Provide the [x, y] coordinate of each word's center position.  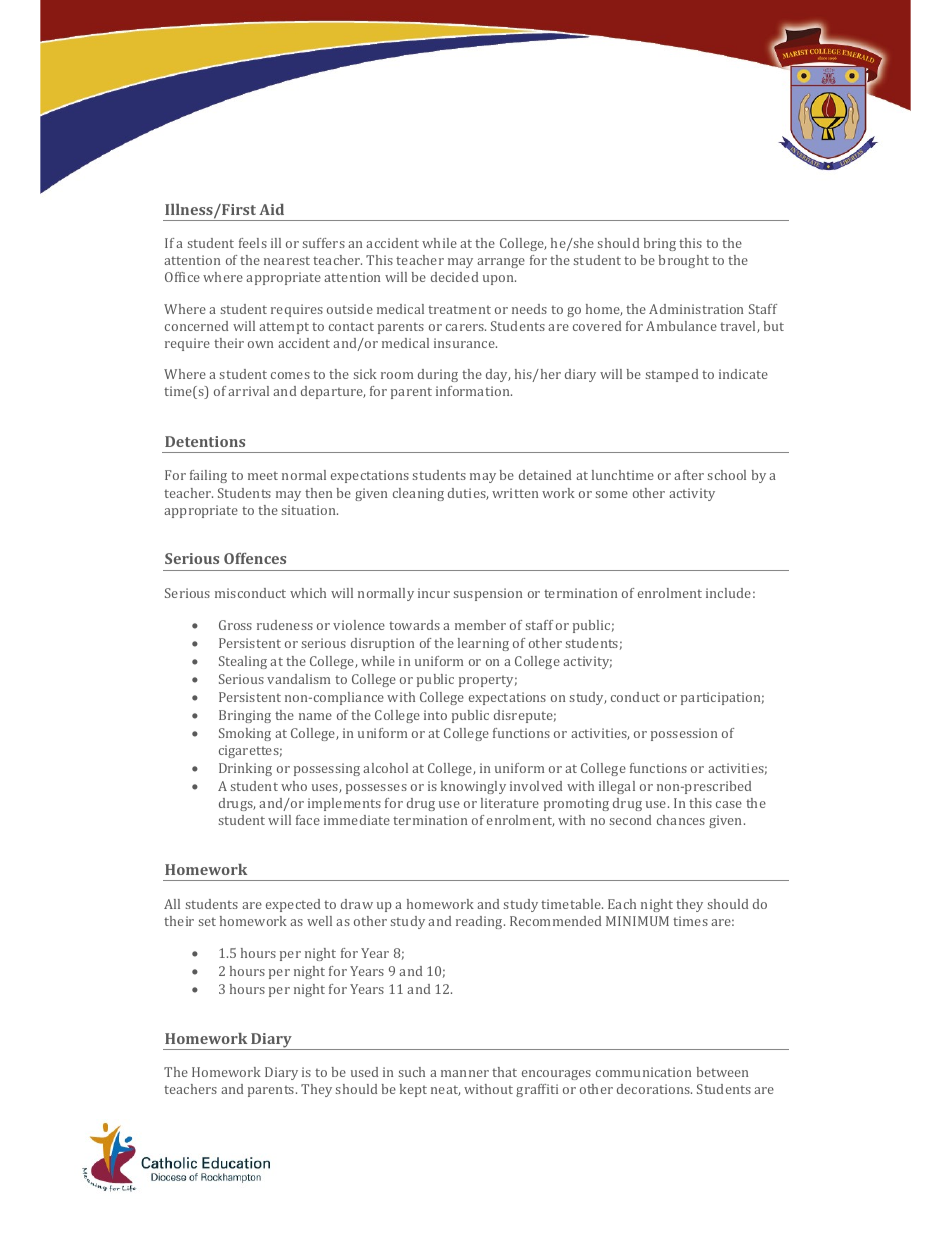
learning [483, 644]
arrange [501, 263]
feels [253, 243]
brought [684, 261]
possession [684, 734]
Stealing [243, 662]
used [364, 1072]
